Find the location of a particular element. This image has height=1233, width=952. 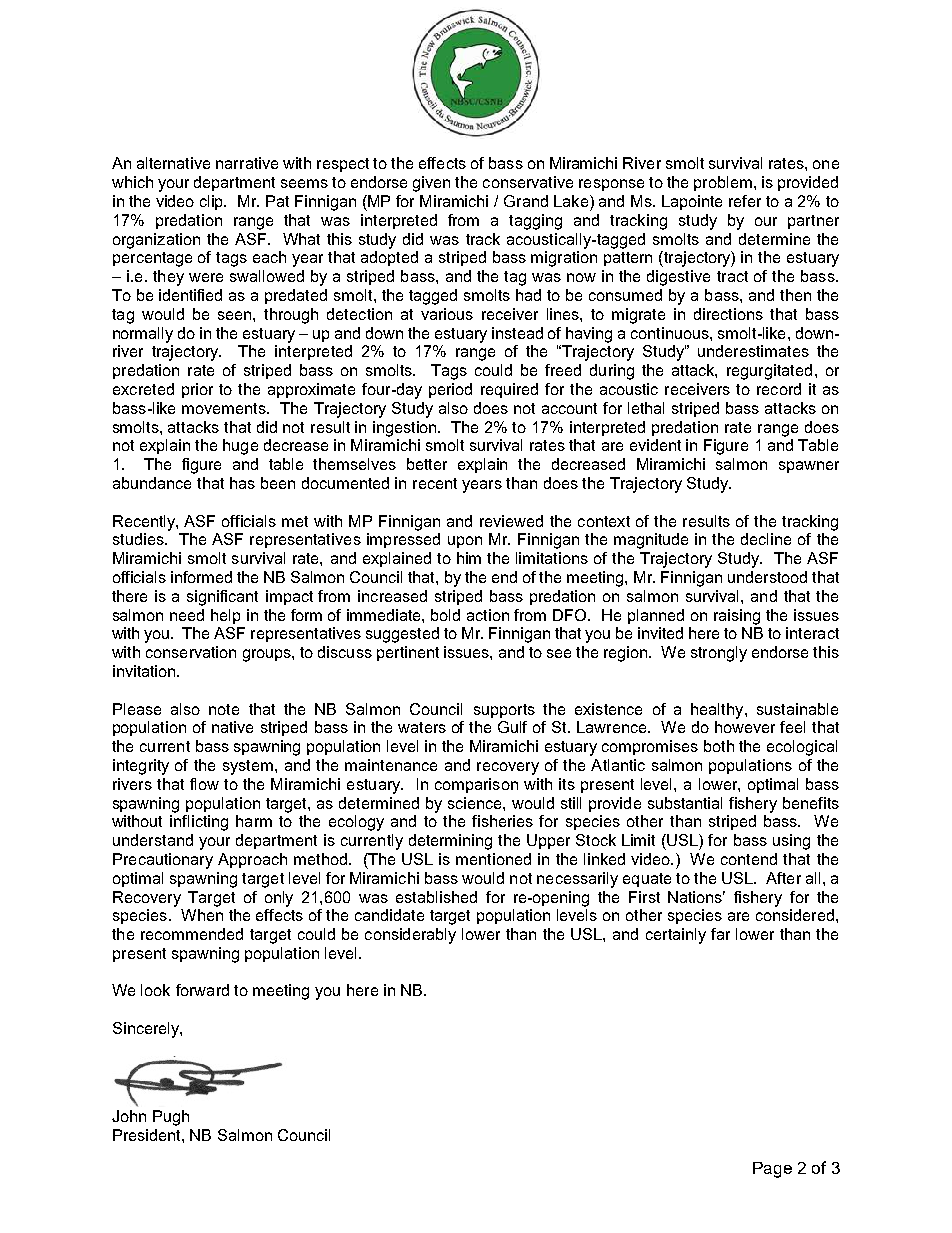

strongly is located at coordinates (719, 654).
